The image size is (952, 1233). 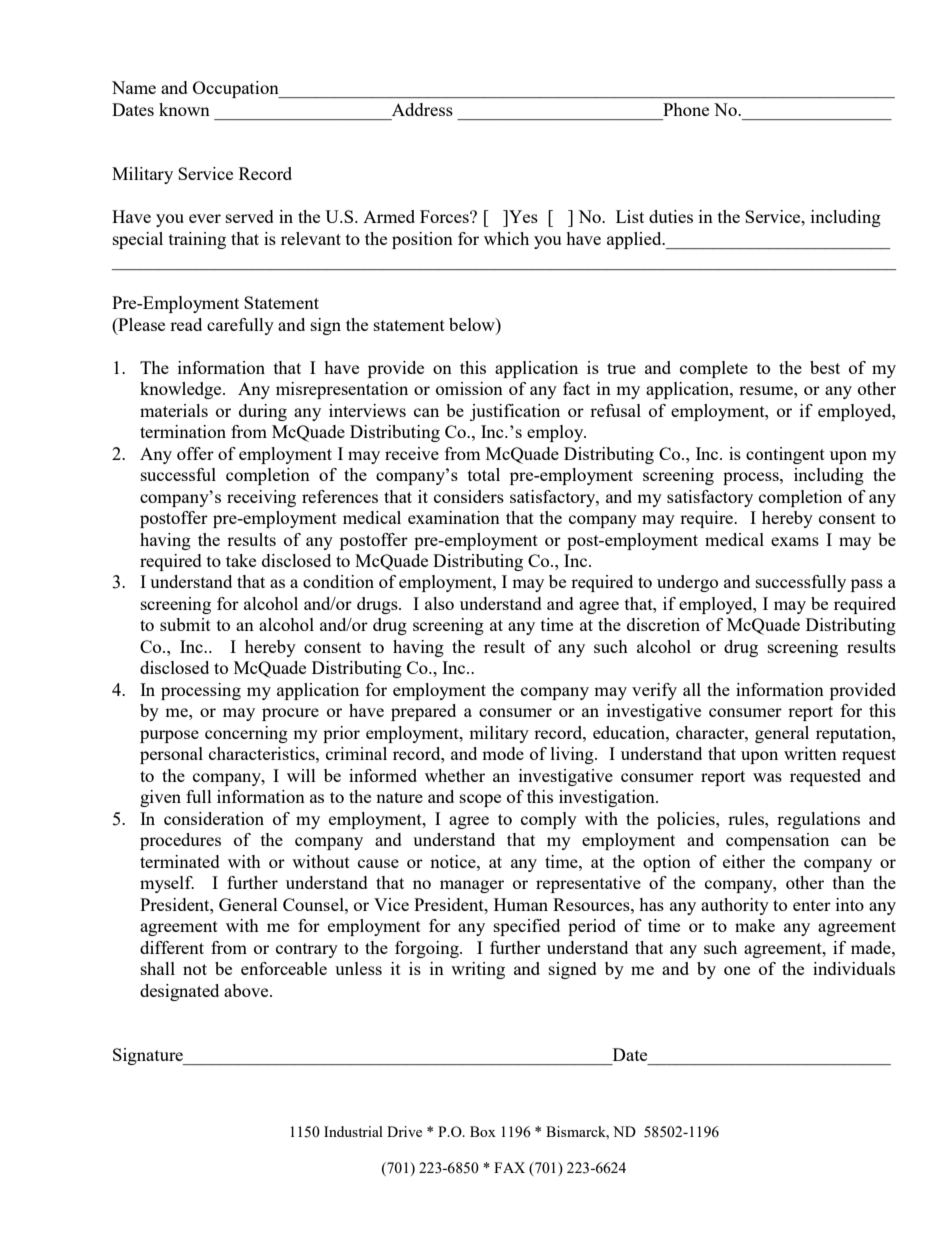 I want to click on best, so click(x=825, y=367).
